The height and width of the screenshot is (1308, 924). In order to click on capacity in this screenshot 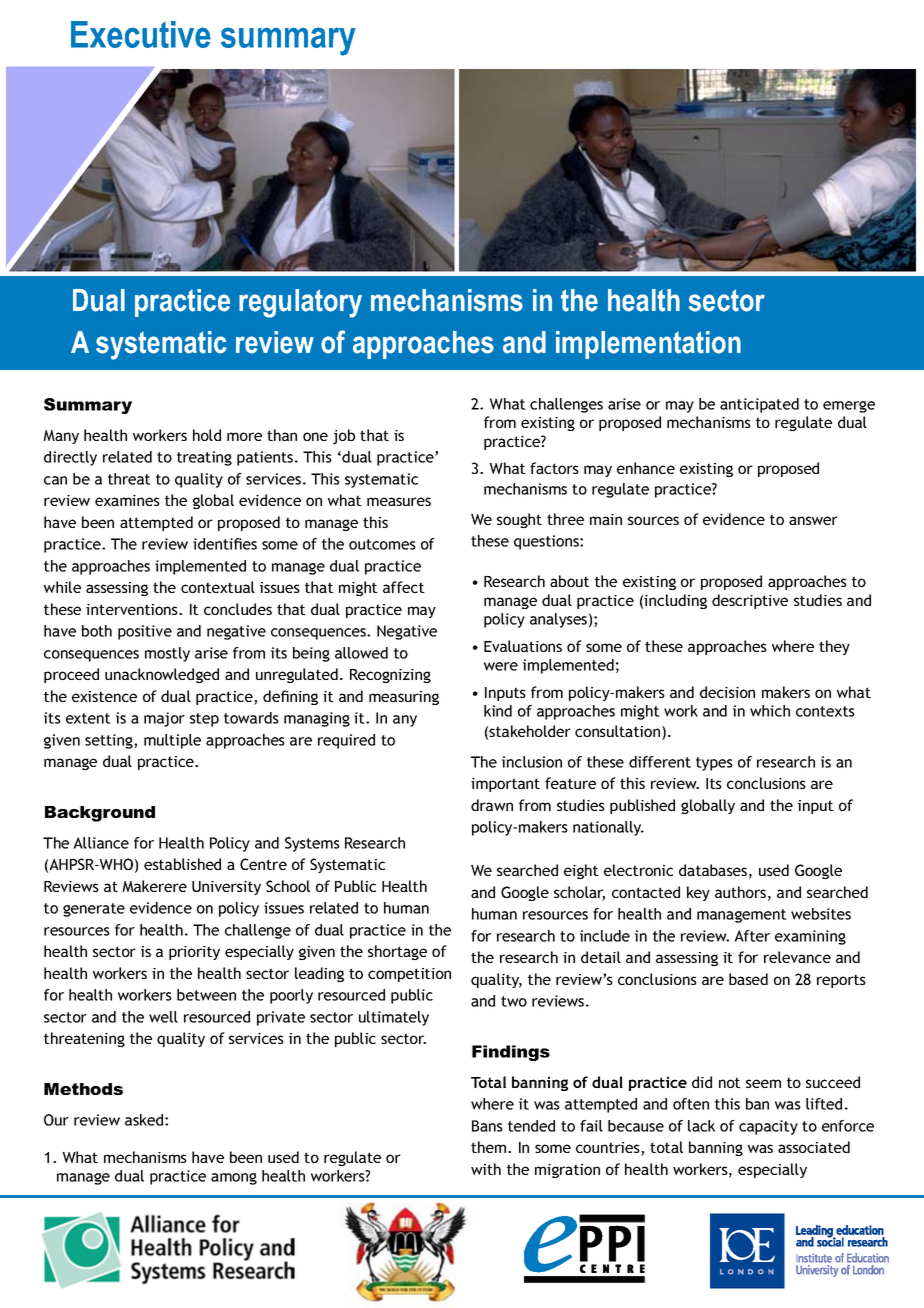, I will do `click(768, 1127)`.
